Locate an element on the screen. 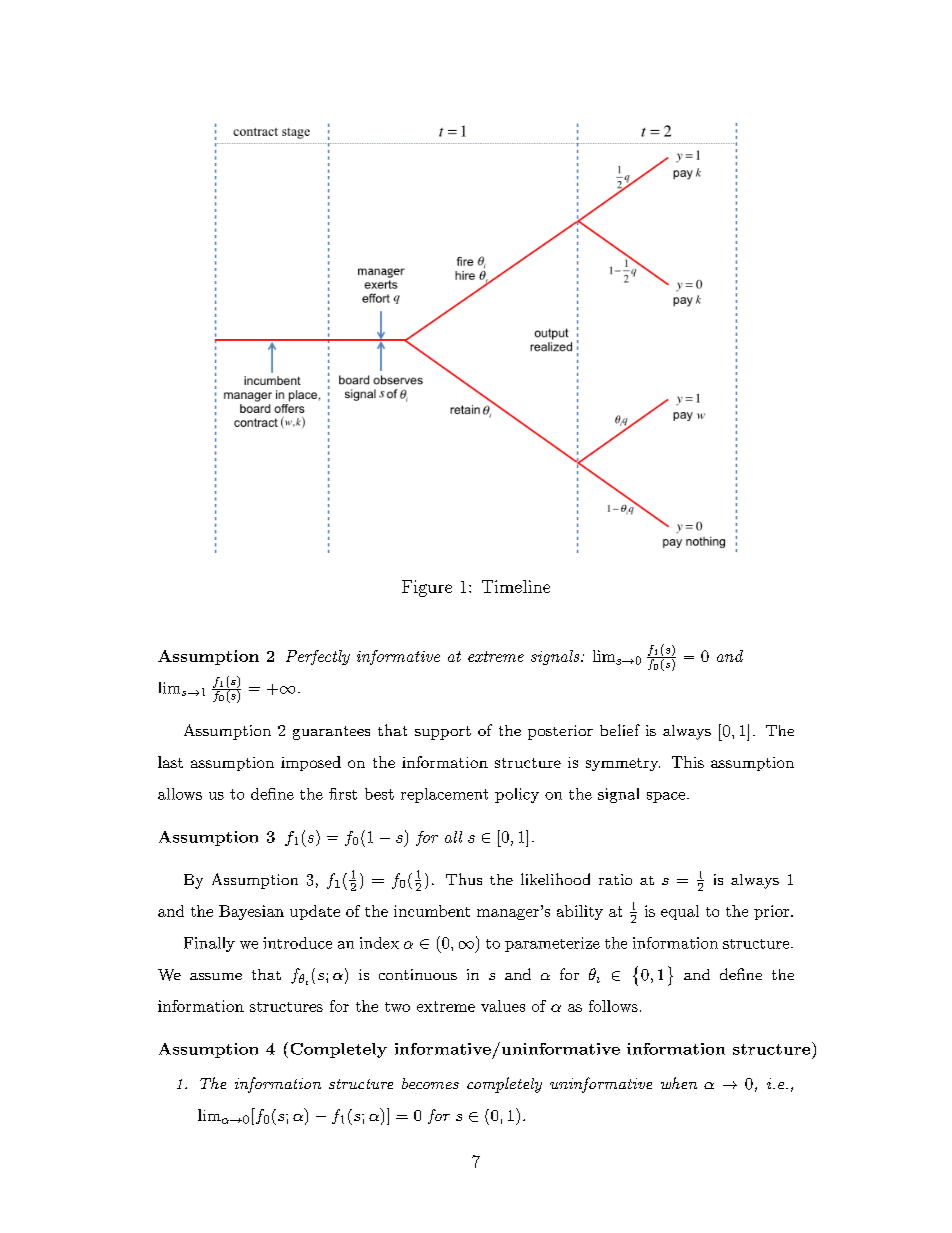 The image size is (952, 1233). guarantees is located at coordinates (331, 733).
